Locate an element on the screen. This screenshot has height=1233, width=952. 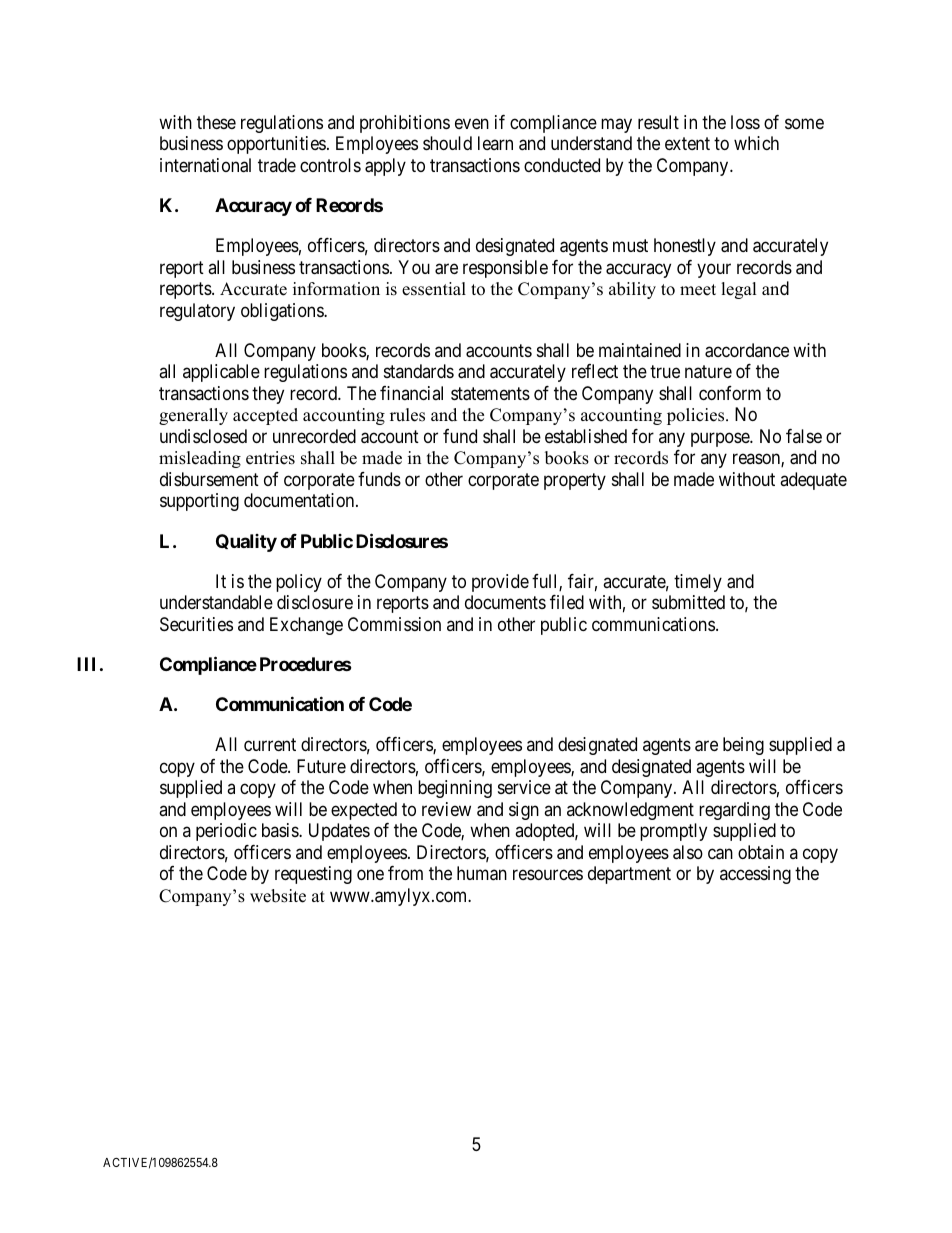
human is located at coordinates (482, 873).
